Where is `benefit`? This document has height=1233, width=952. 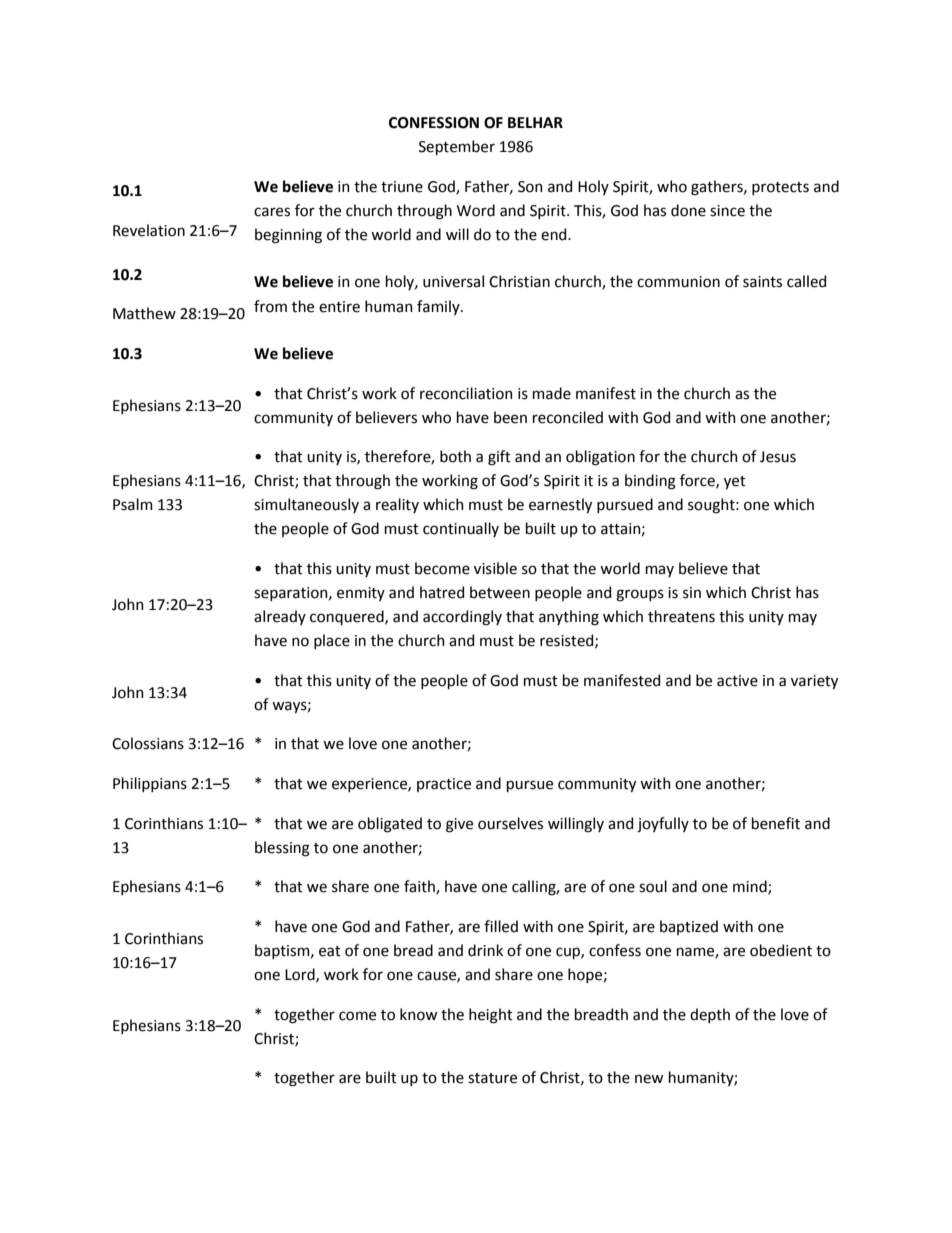 benefit is located at coordinates (776, 823).
